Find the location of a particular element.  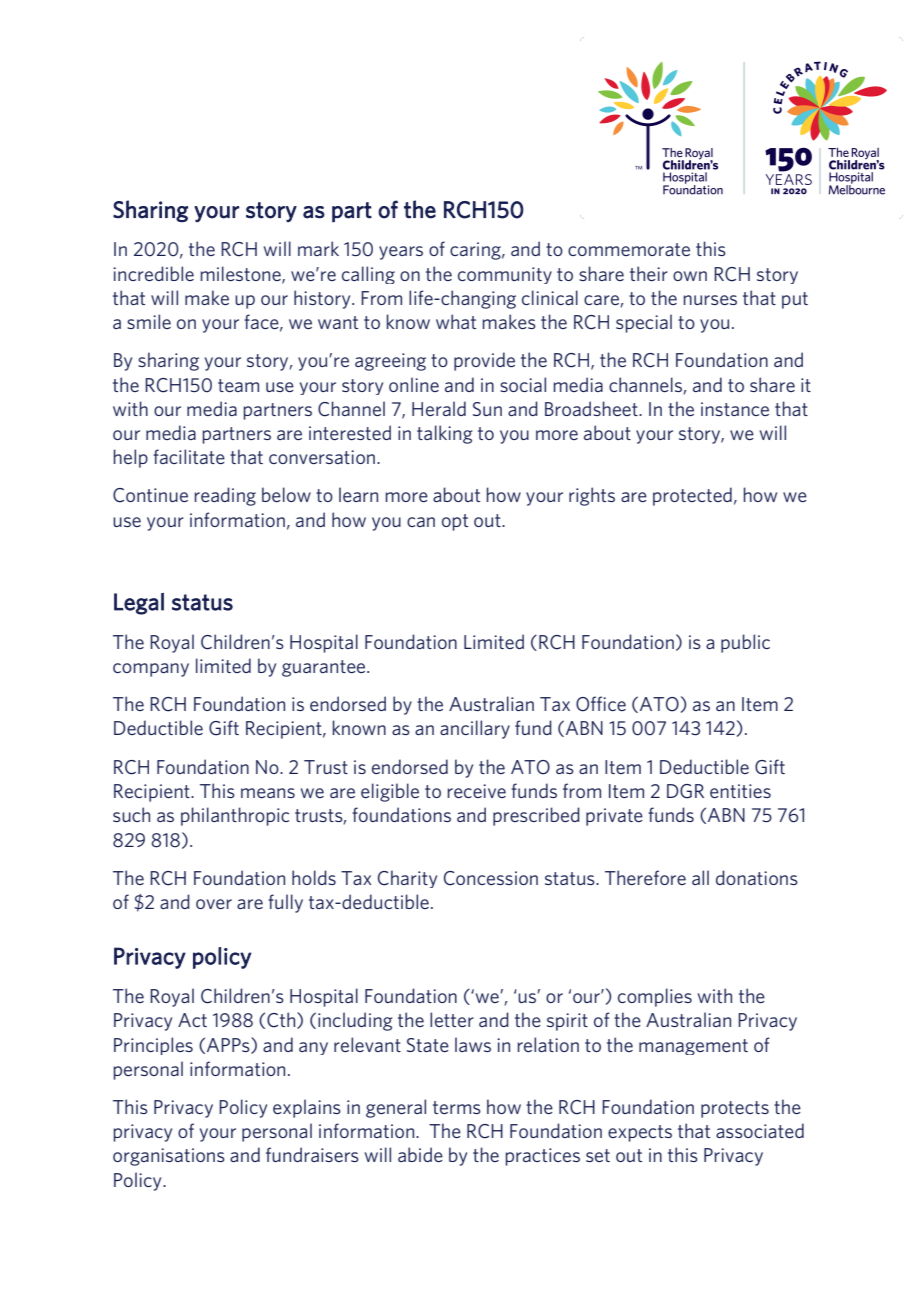

terms is located at coordinates (457, 1107).
